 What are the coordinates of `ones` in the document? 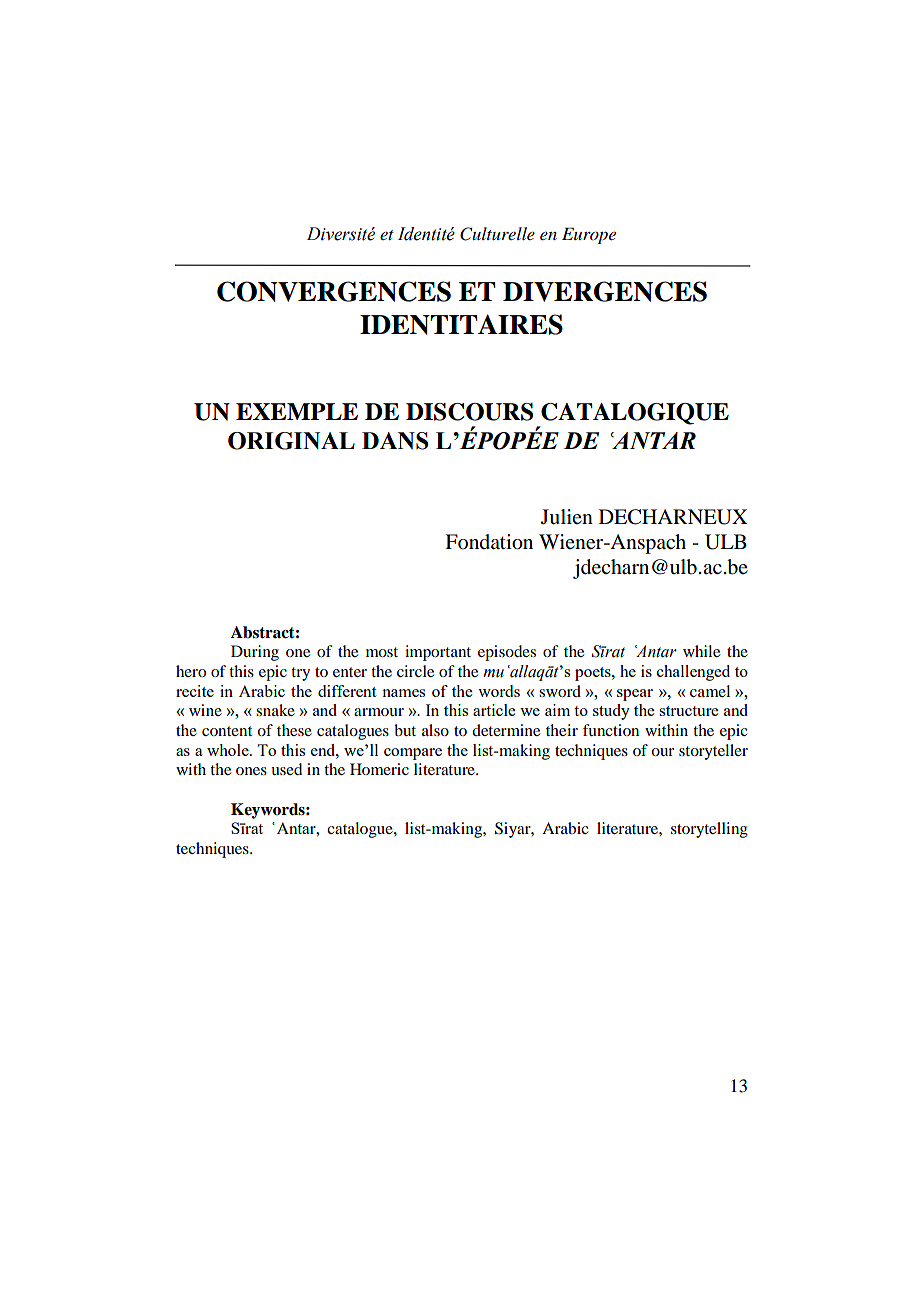 It's located at (251, 771).
